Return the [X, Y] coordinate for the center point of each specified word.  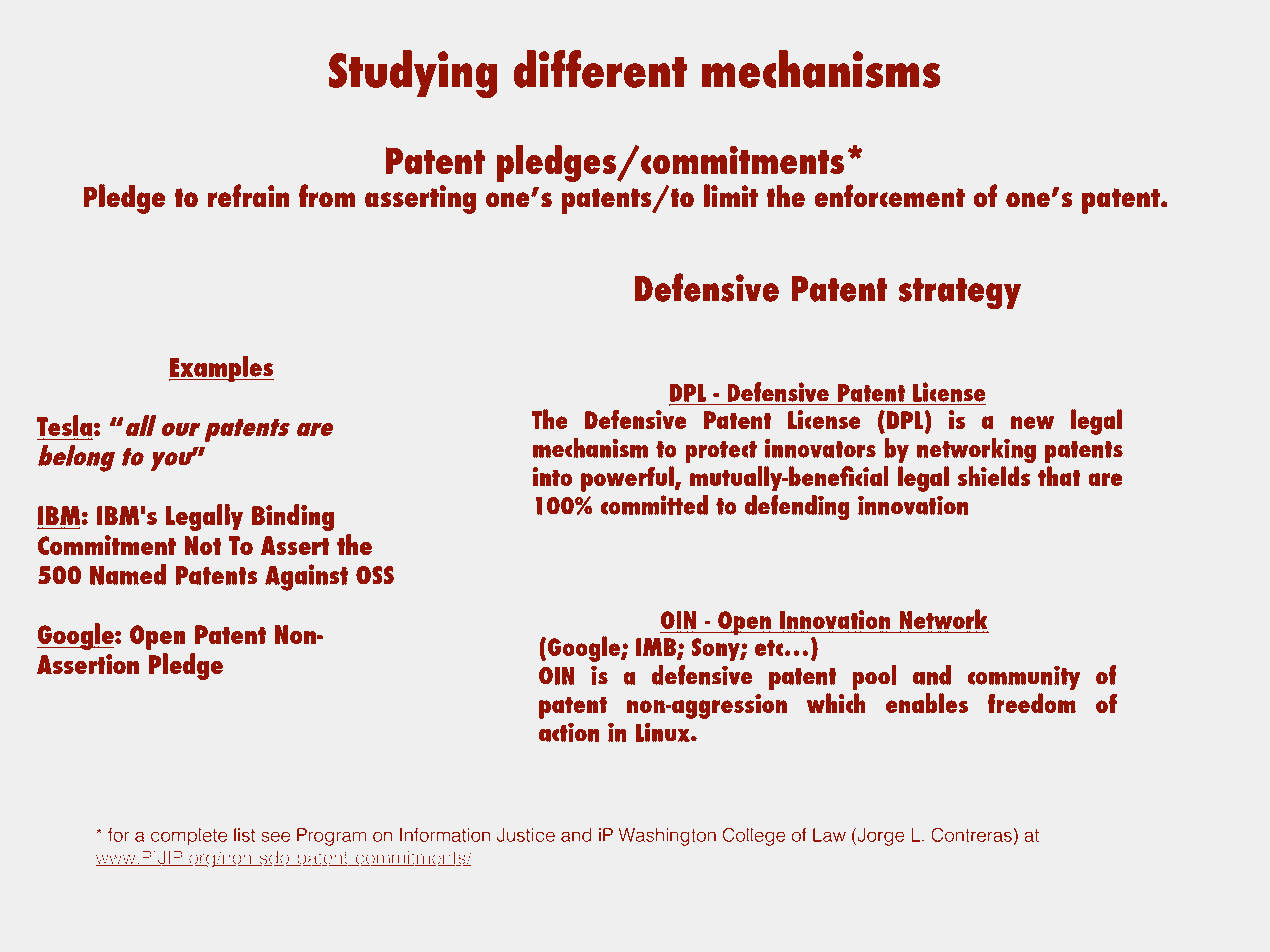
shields [994, 476]
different [600, 69]
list [244, 835]
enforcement [889, 196]
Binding [293, 517]
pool [874, 677]
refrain [248, 196]
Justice [526, 835]
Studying [413, 74]
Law [829, 835]
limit [731, 195]
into [552, 476]
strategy [959, 294]
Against [306, 577]
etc [769, 648]
